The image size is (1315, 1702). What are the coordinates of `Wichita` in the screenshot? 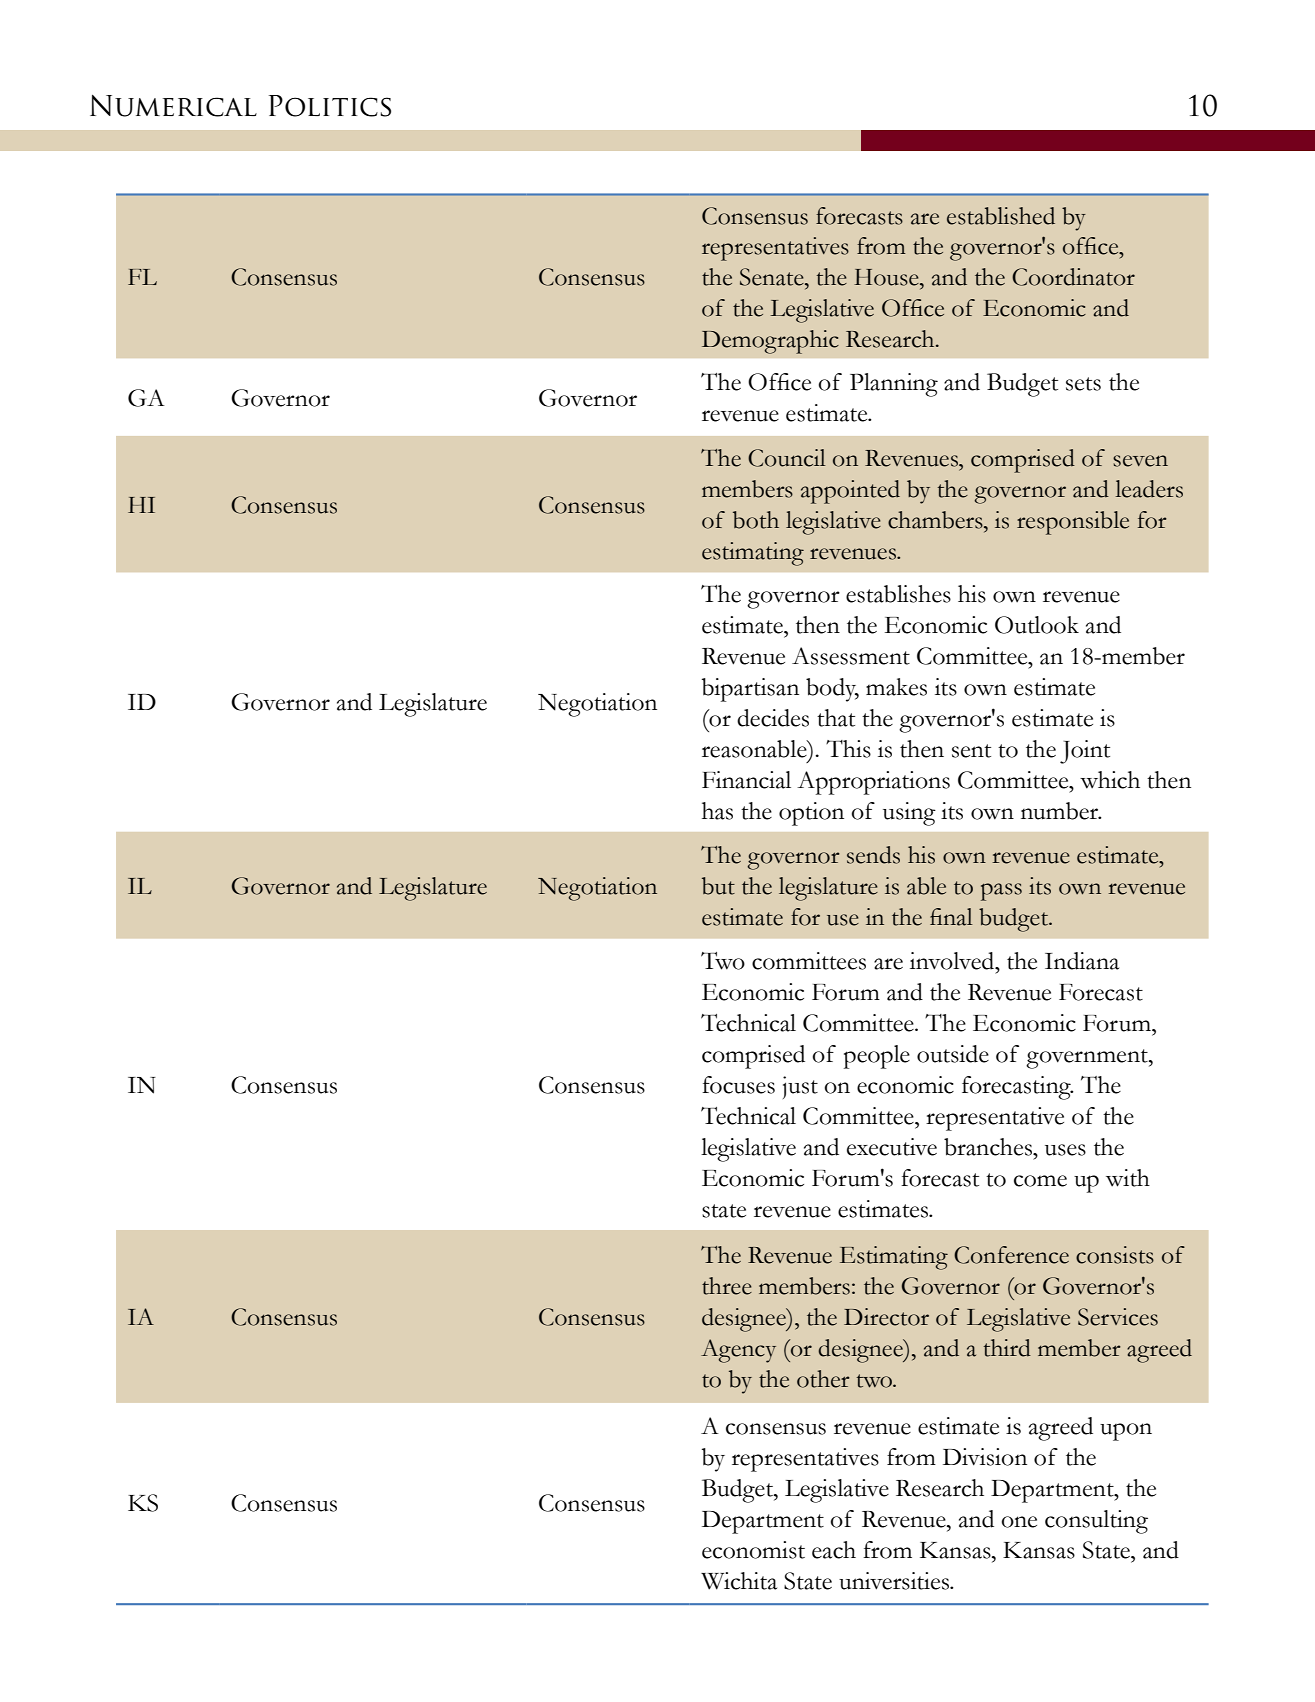 It's located at (739, 1581).
